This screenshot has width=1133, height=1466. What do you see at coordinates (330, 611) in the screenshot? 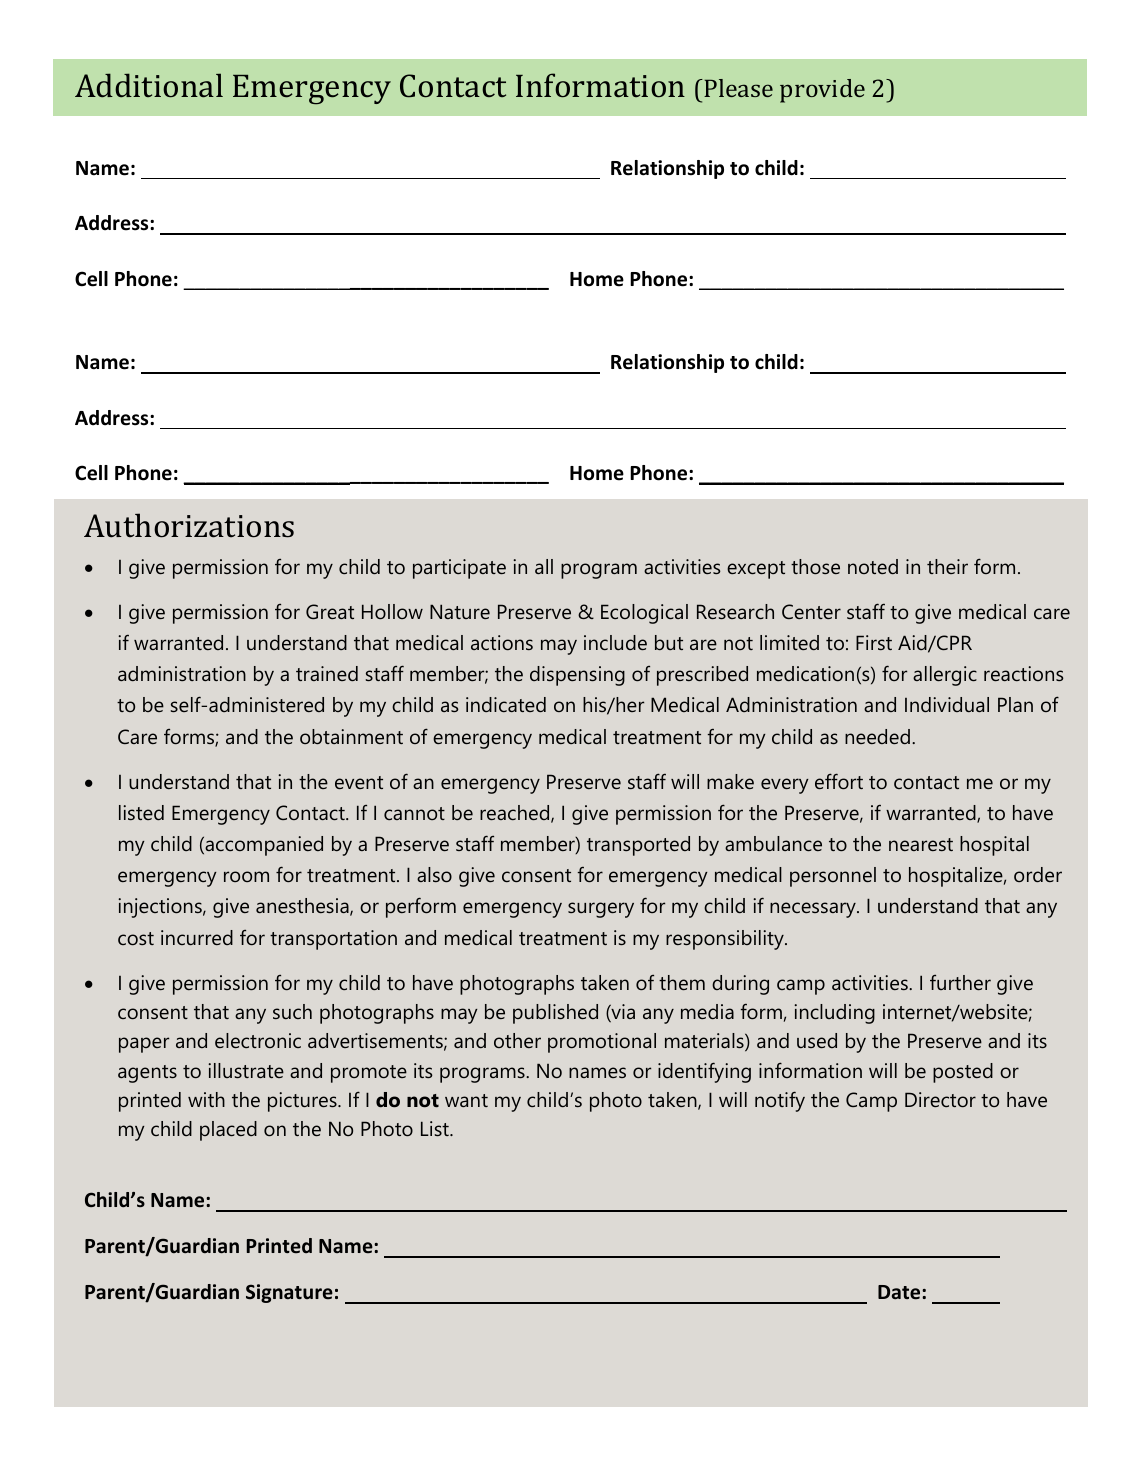
I see `Great` at bounding box center [330, 611].
